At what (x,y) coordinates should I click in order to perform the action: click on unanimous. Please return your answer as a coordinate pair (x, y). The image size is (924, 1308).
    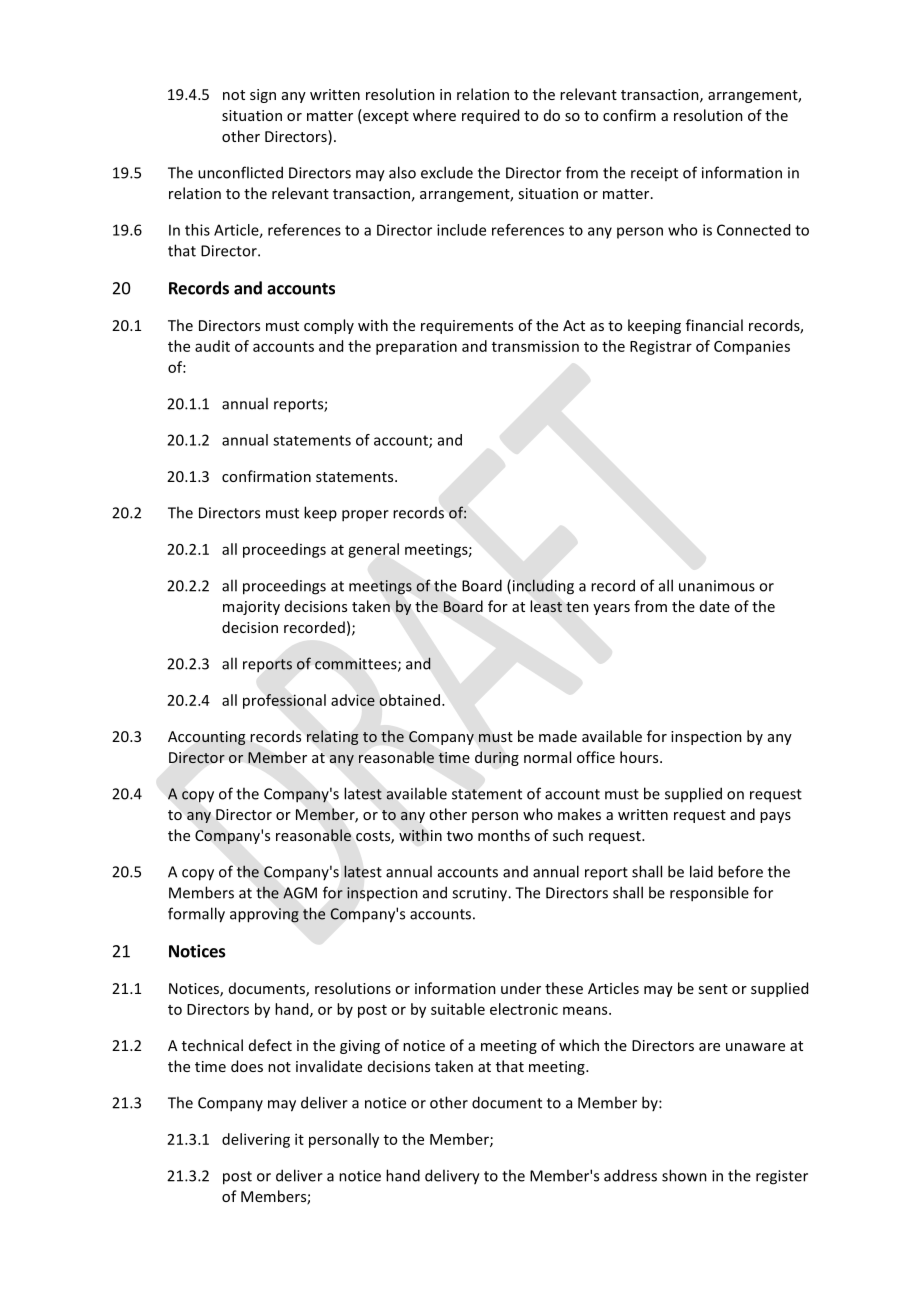
    Looking at the image, I should click on (717, 586).
